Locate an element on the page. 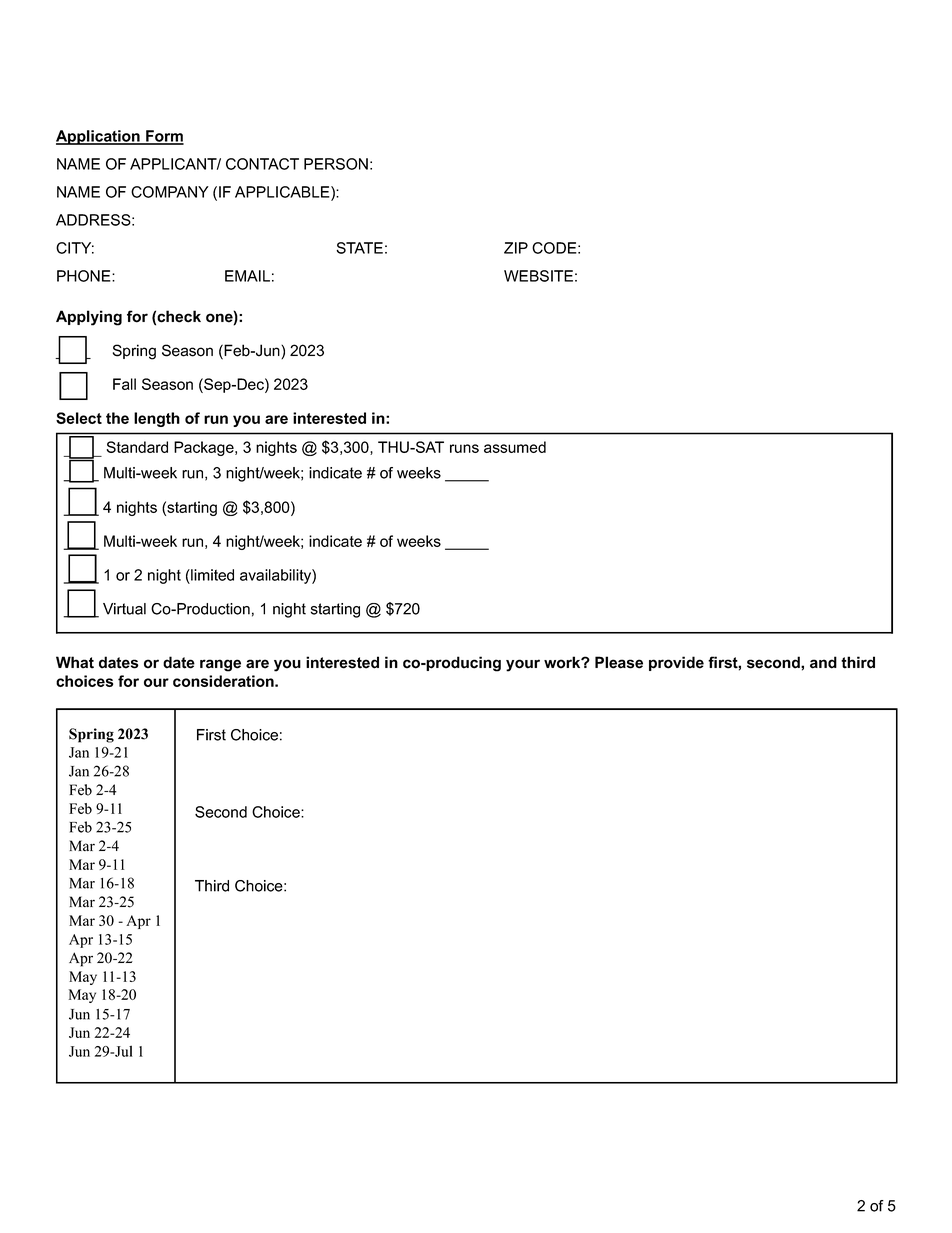 This document has width=952, height=1233. Applying is located at coordinates (89, 318).
